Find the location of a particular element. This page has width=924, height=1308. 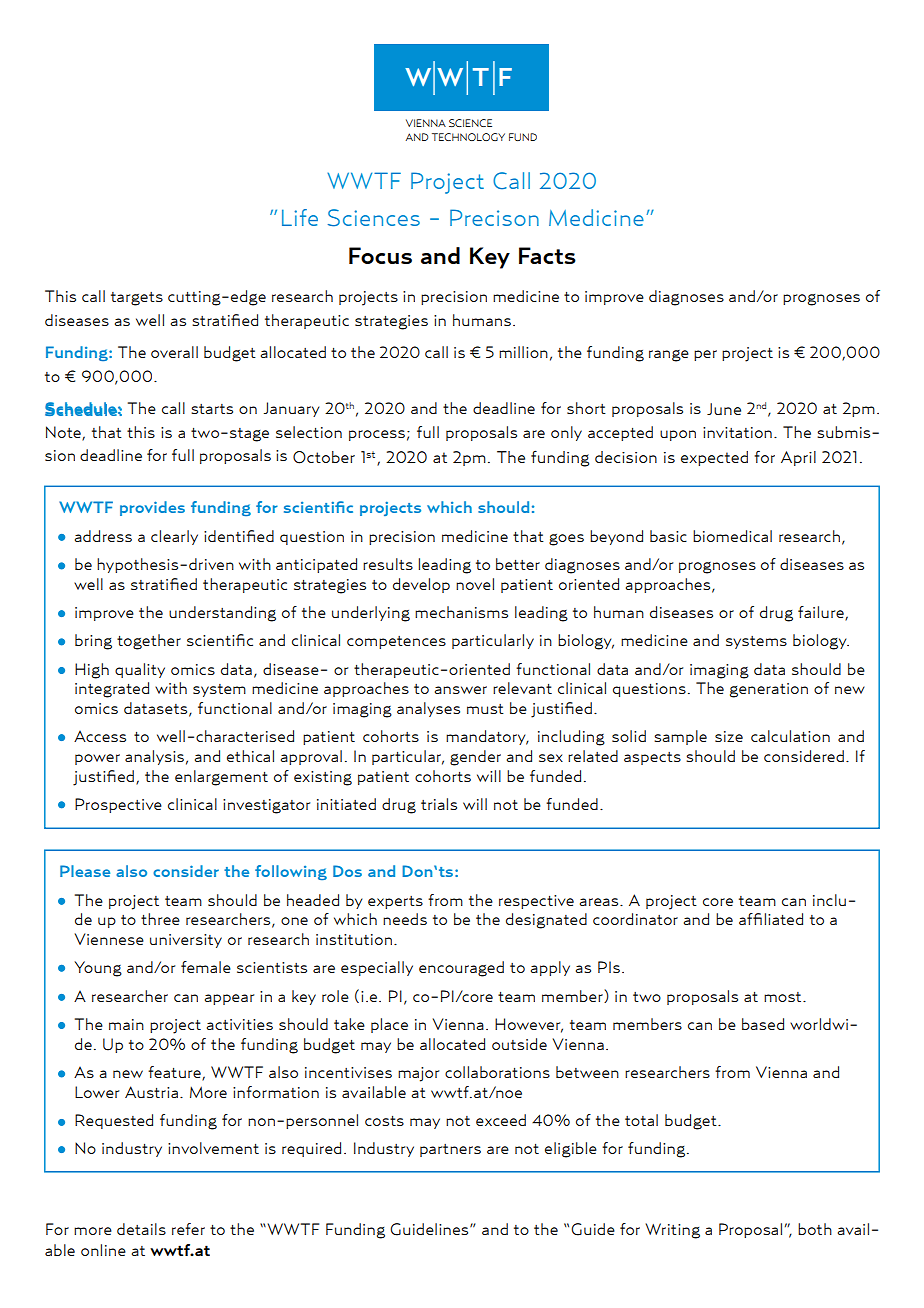

overall is located at coordinates (174, 352).
